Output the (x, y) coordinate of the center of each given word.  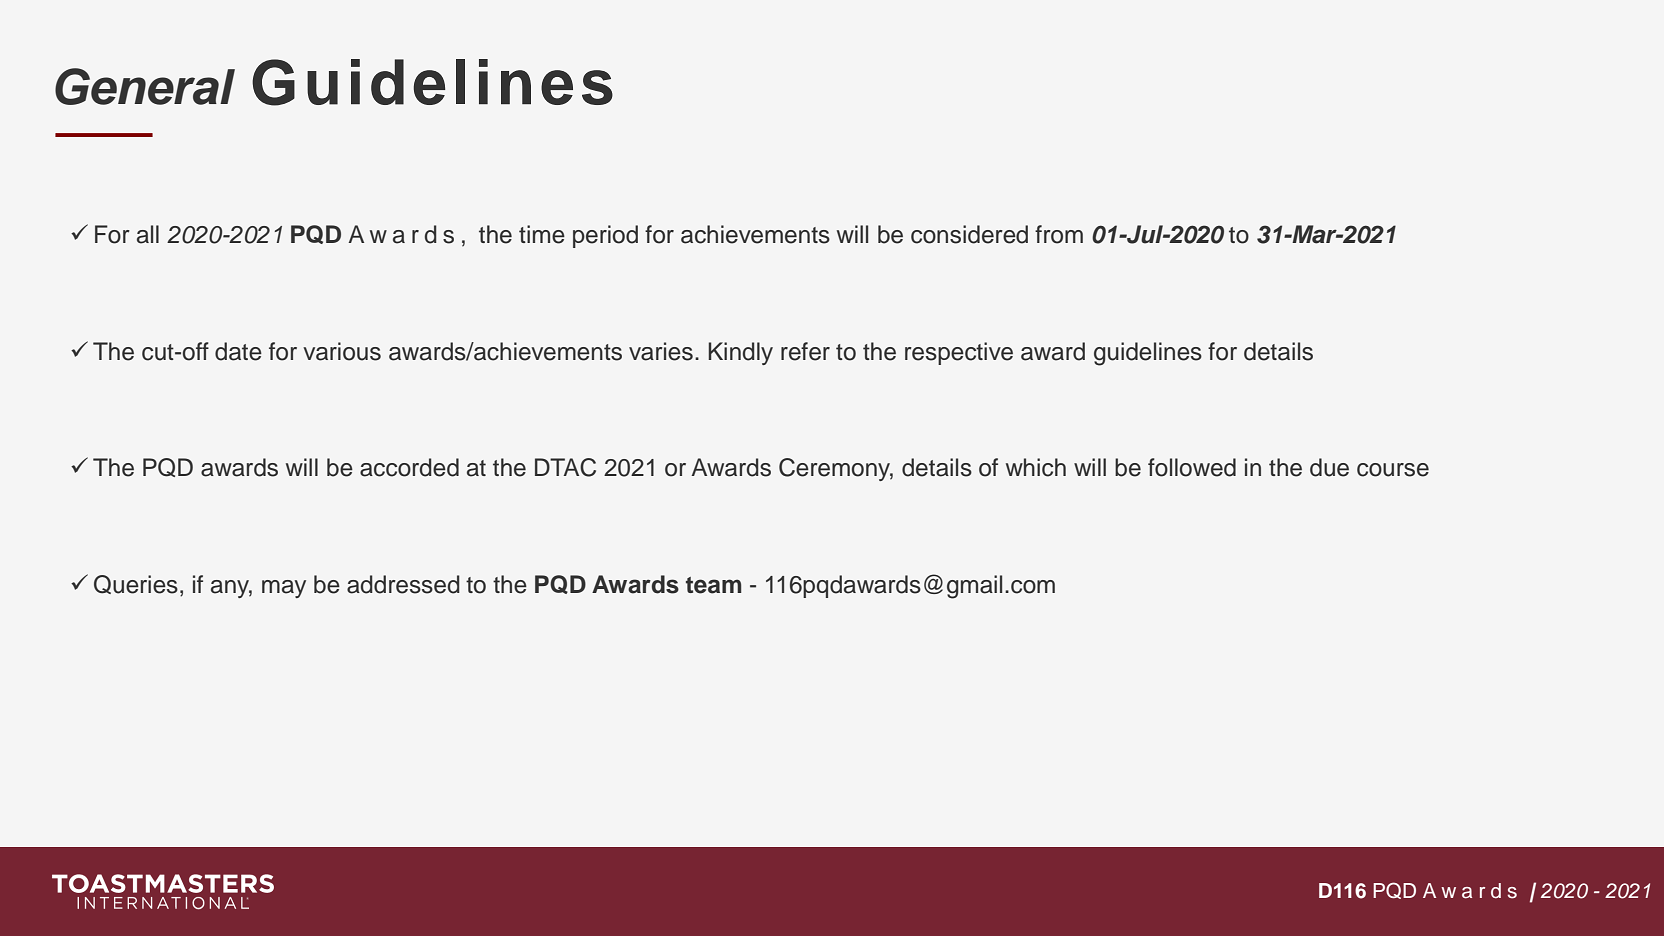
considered (969, 234)
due (1329, 467)
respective (959, 353)
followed (1192, 467)
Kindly (740, 353)
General (145, 86)
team (713, 585)
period (605, 236)
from (1059, 234)
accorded (409, 467)
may (284, 589)
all (148, 234)
